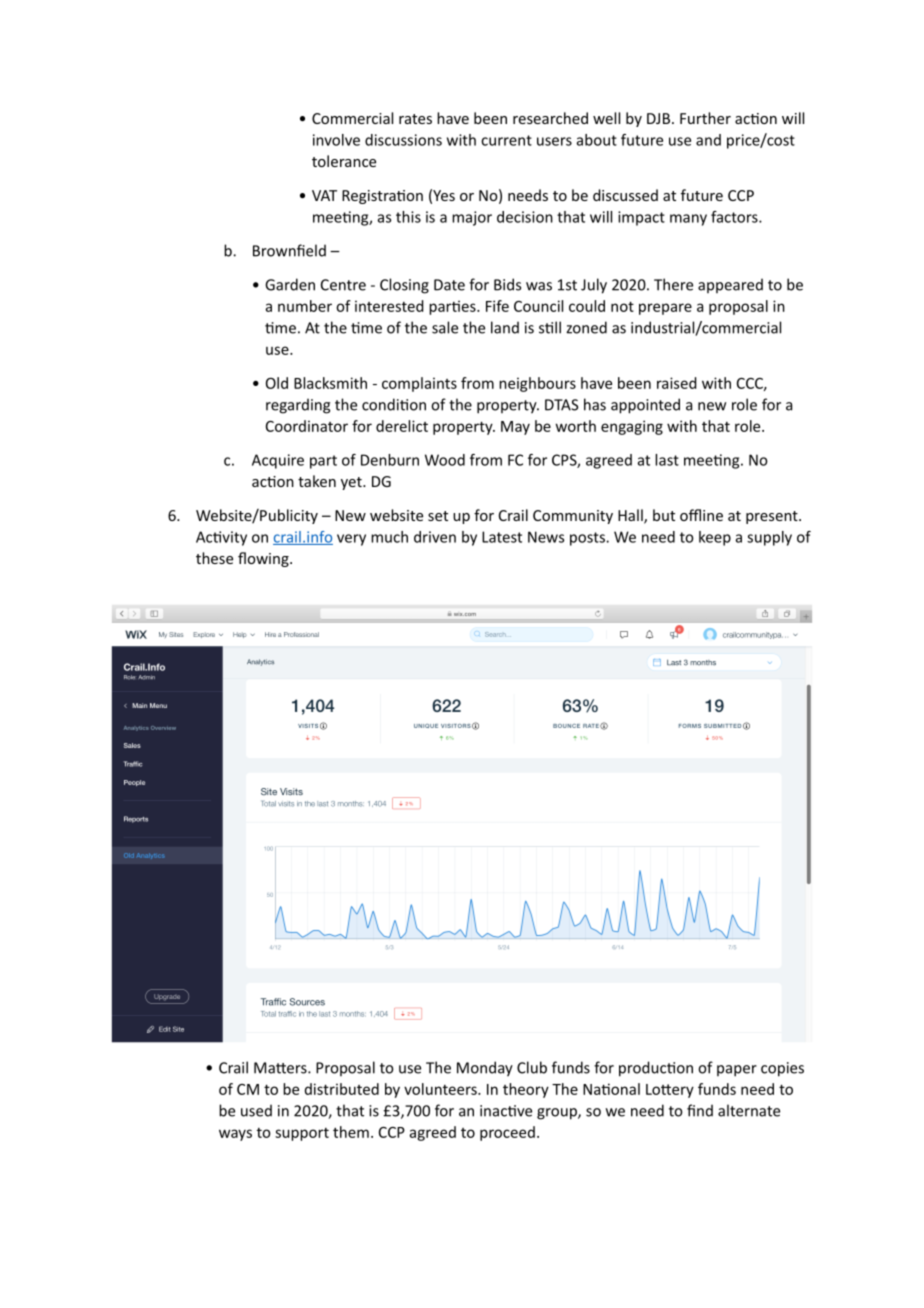 The height and width of the screenshot is (1308, 924). What do you see at coordinates (214, 558) in the screenshot?
I see `these` at bounding box center [214, 558].
